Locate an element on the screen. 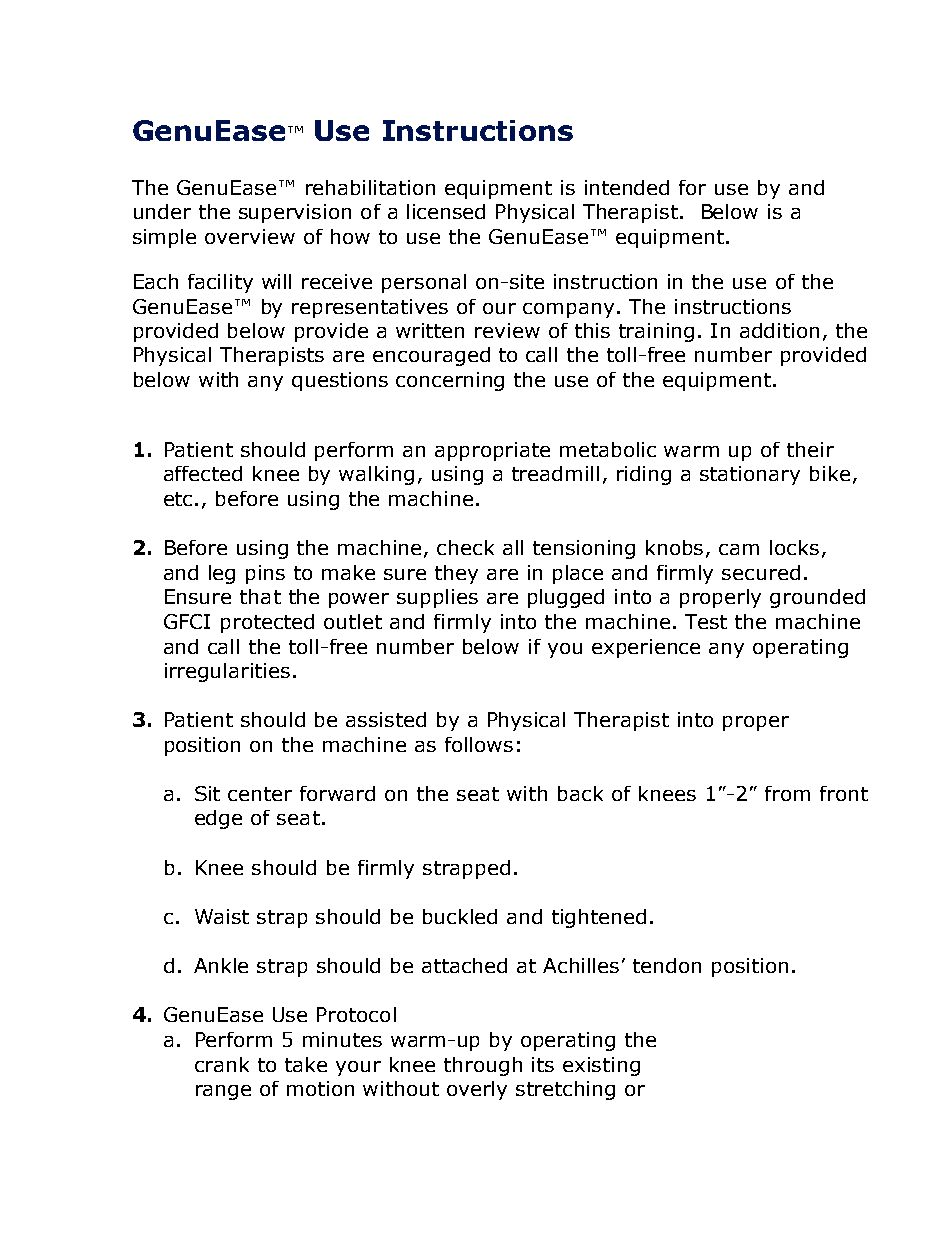  buckled is located at coordinates (460, 916).
